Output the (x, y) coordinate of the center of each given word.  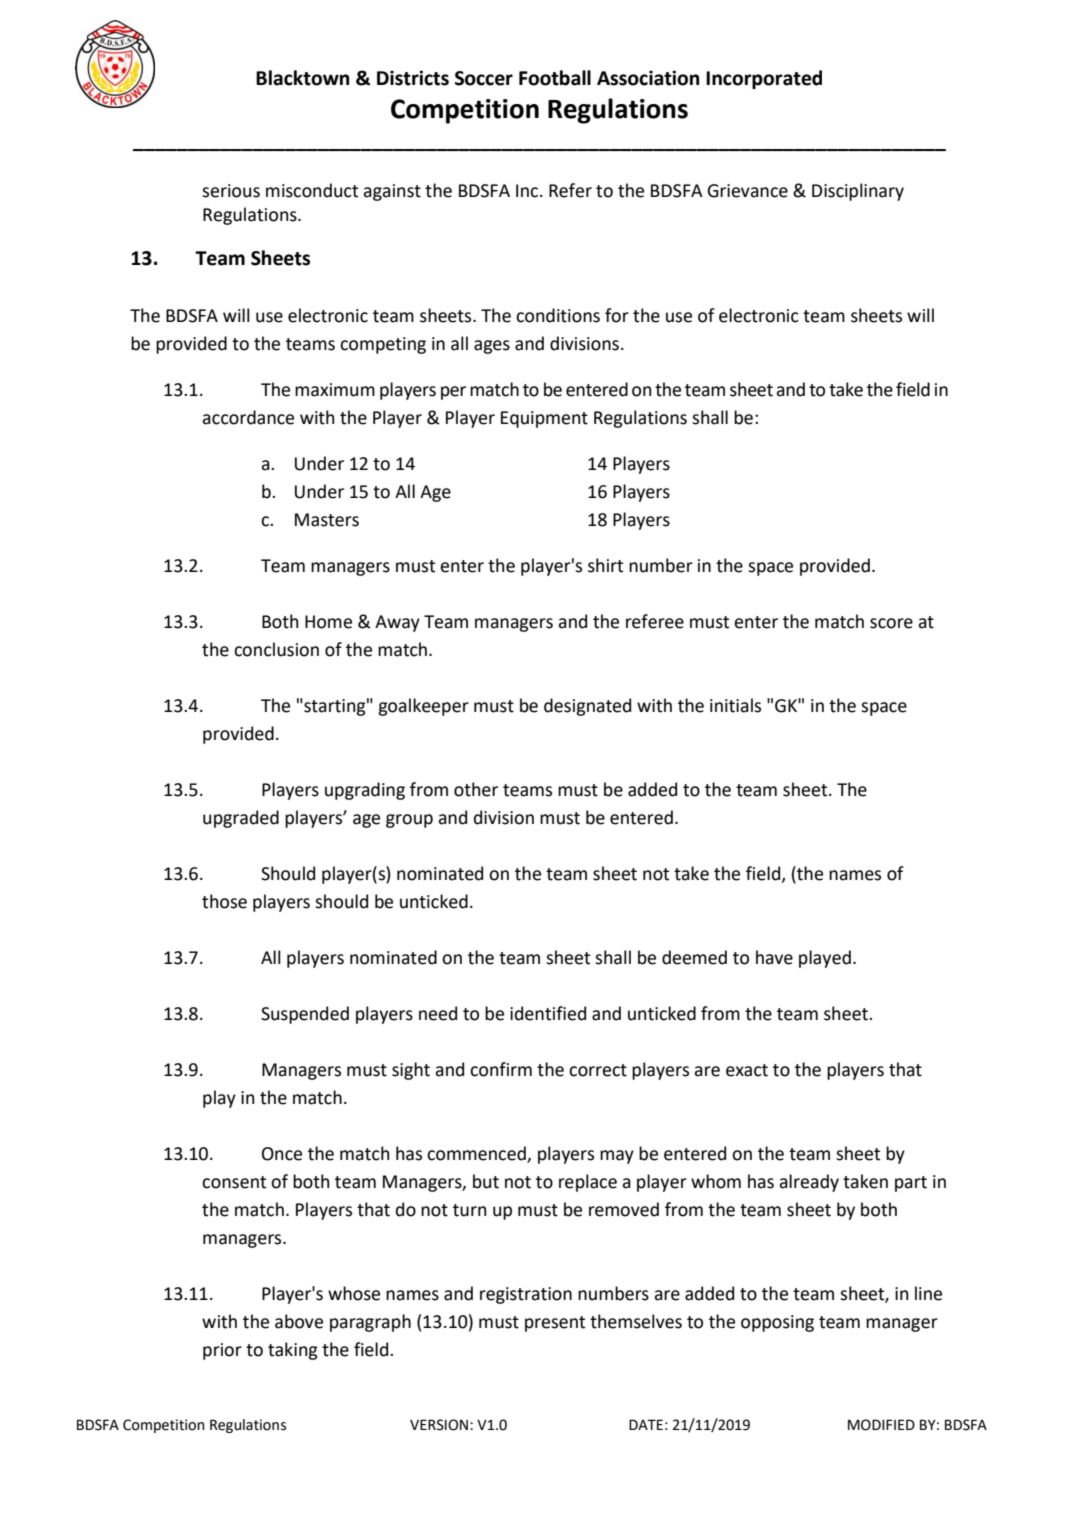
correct (598, 1070)
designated (587, 707)
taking (293, 1351)
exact (747, 1070)
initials (735, 705)
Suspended (305, 1015)
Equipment (544, 419)
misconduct (312, 190)
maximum (335, 390)
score (891, 623)
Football (555, 78)
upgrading (365, 791)
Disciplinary (858, 192)
